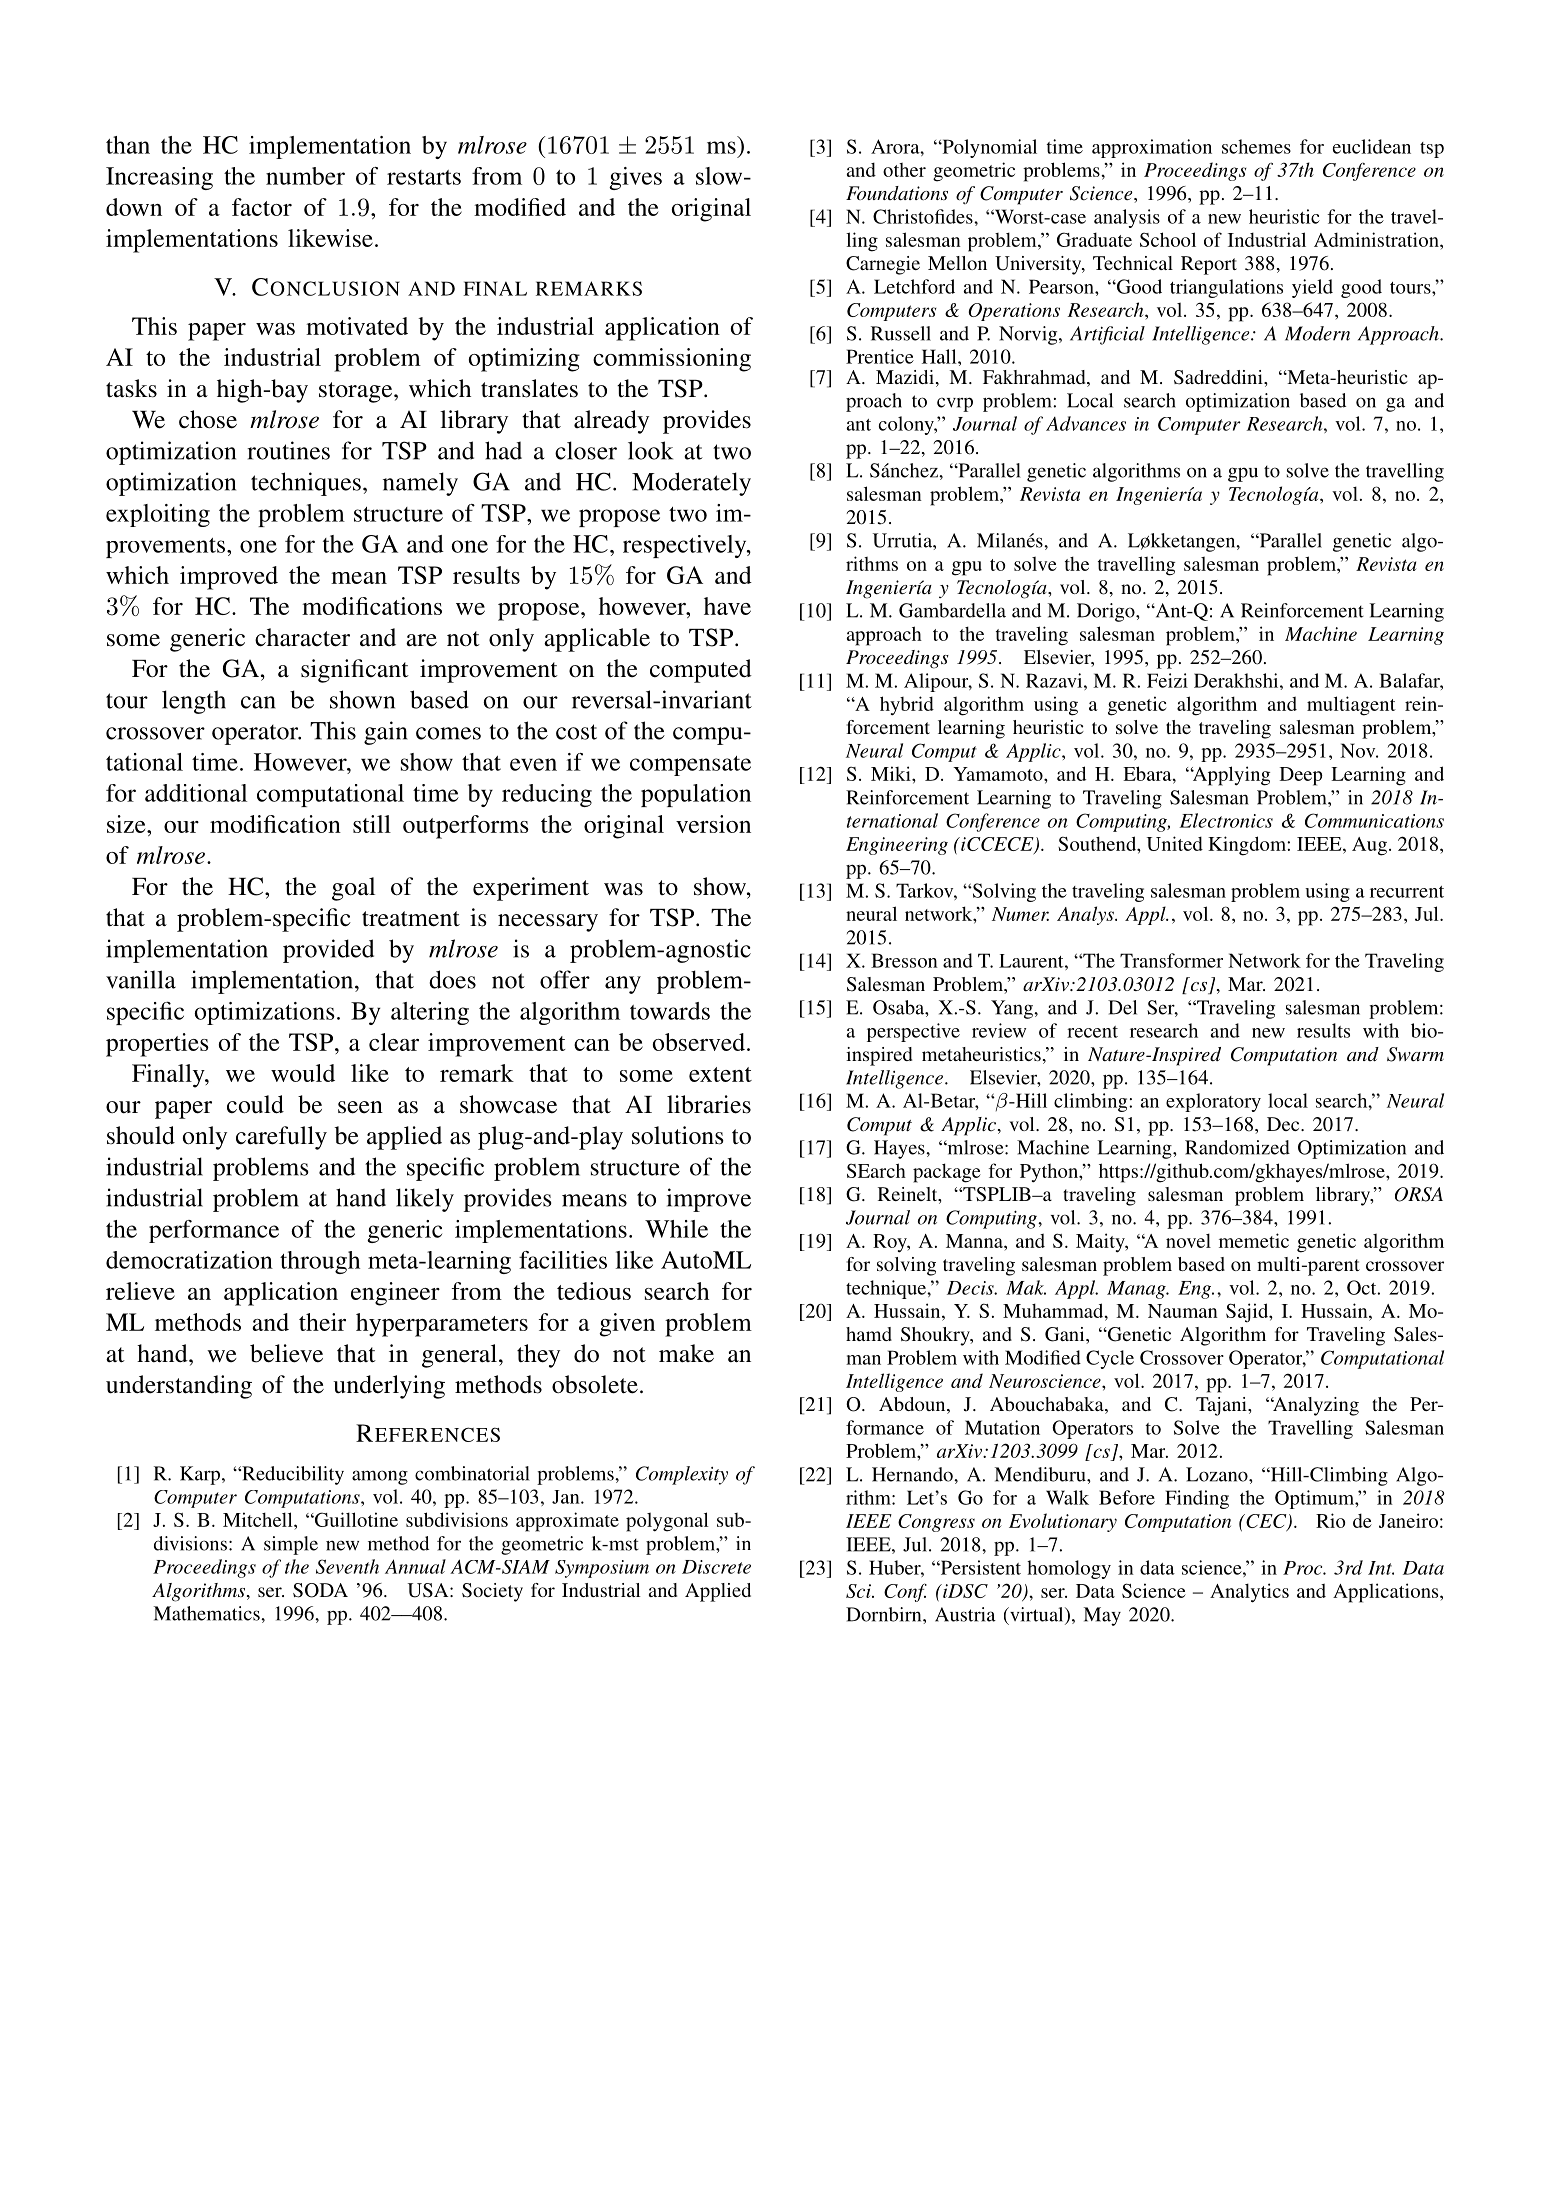  I want to click on have, so click(727, 606).
